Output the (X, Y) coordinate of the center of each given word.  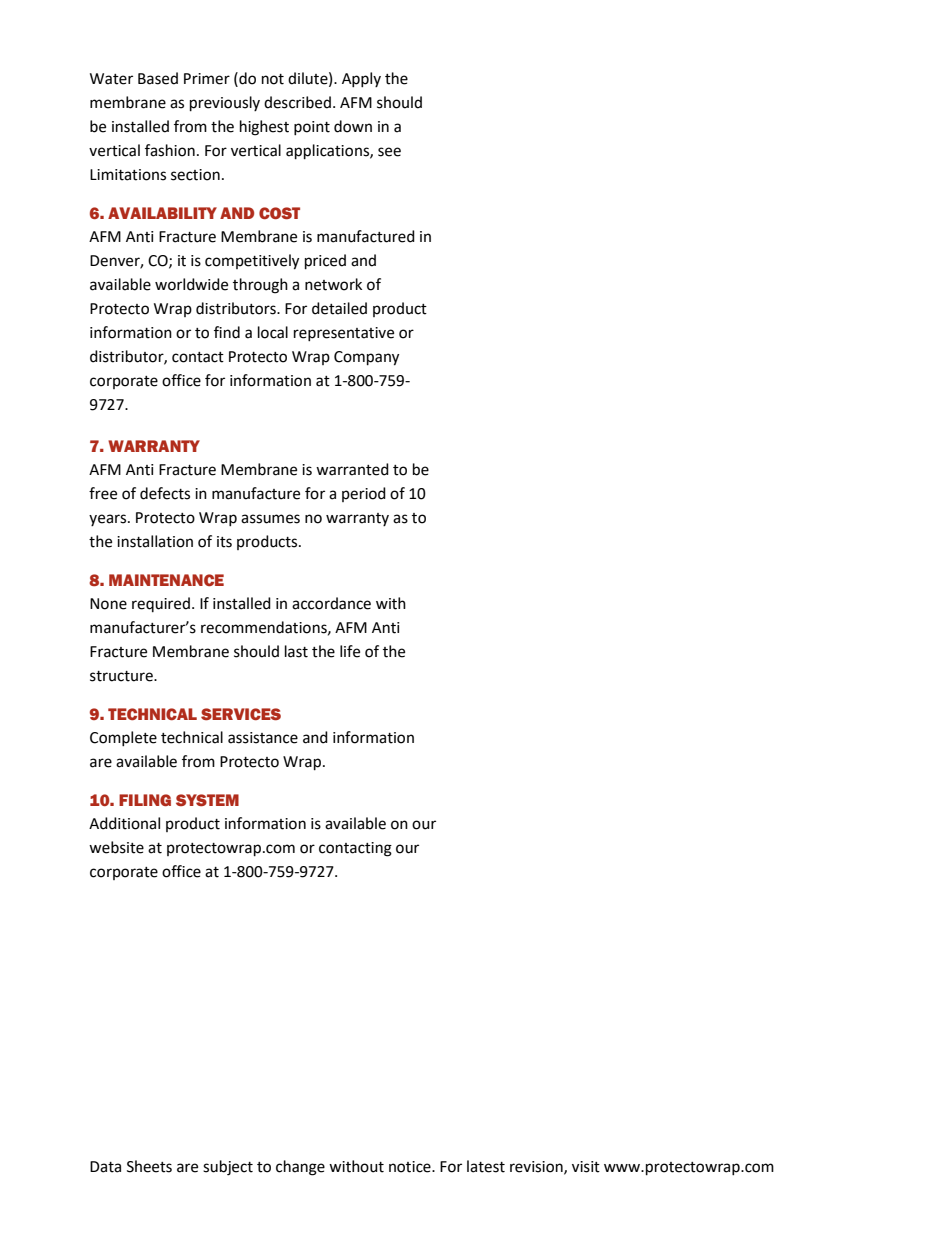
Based (158, 78)
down (353, 126)
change (300, 1168)
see (389, 152)
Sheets (149, 1166)
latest (486, 1166)
